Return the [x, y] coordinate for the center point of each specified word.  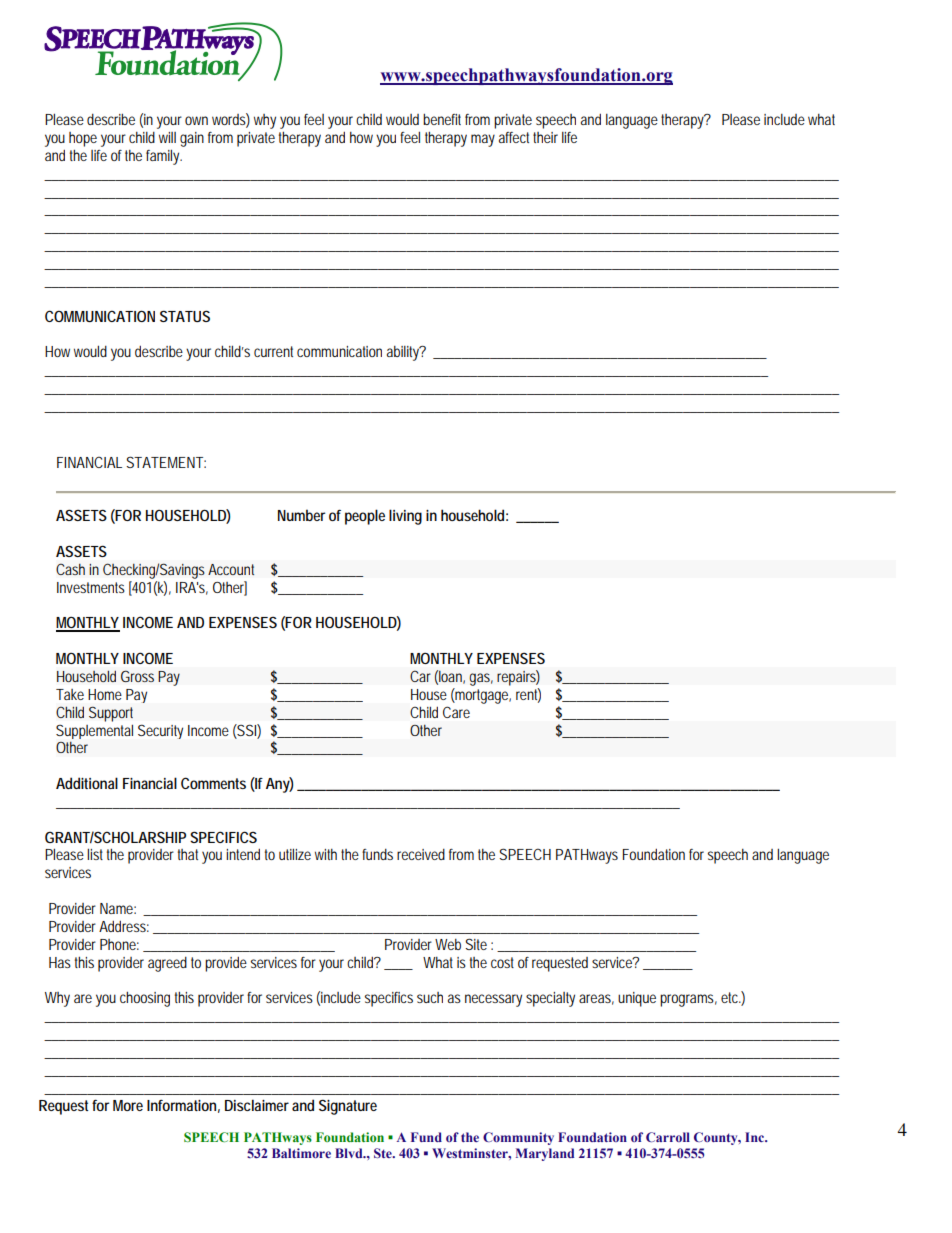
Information [181, 1105]
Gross [137, 676]
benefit [442, 119]
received [421, 854]
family [164, 157]
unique [637, 999]
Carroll [668, 1137]
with [326, 854]
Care [456, 712]
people [365, 517]
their [545, 137]
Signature [348, 1107]
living [405, 517]
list [95, 854]
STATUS [185, 316]
